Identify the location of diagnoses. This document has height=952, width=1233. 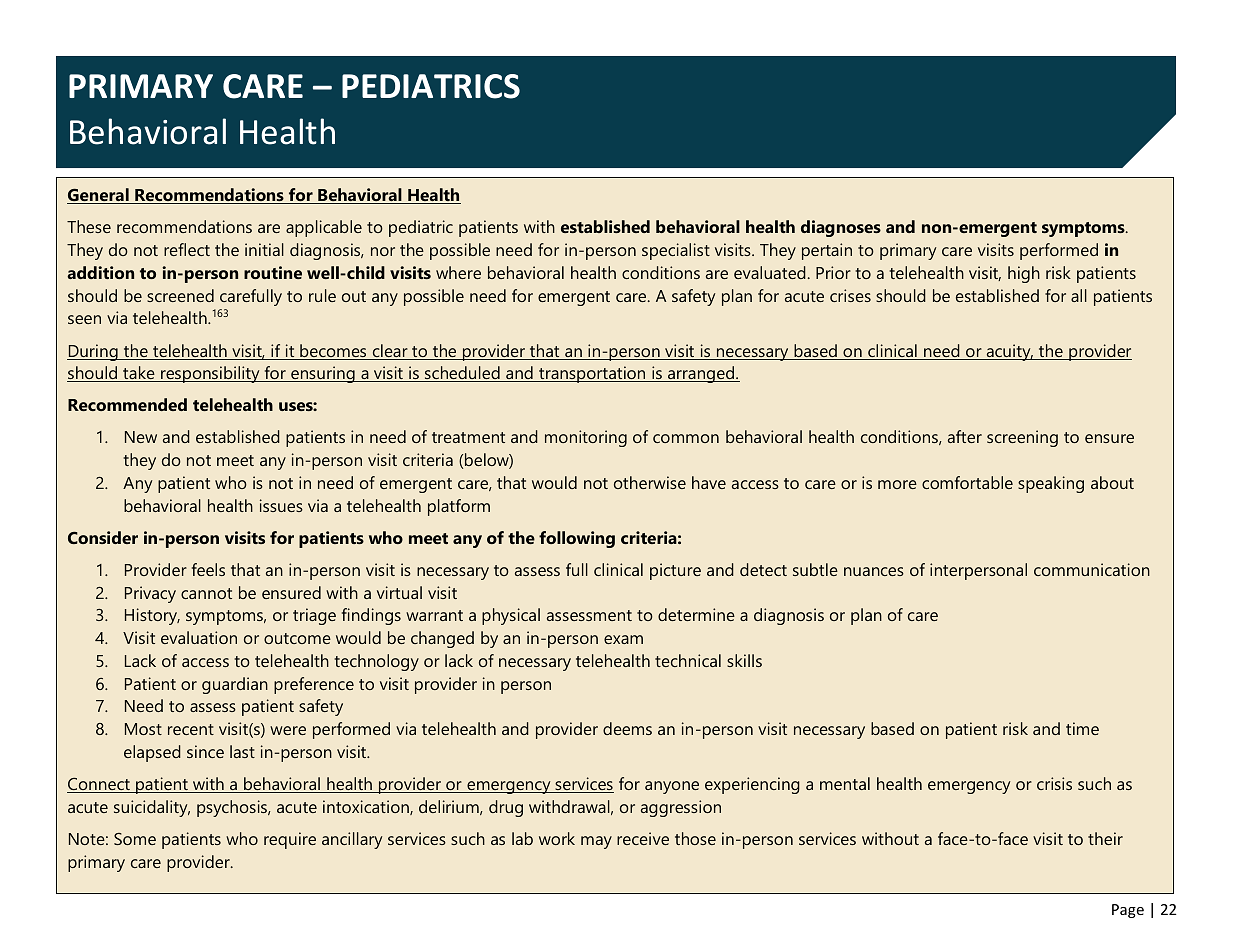
(841, 228).
